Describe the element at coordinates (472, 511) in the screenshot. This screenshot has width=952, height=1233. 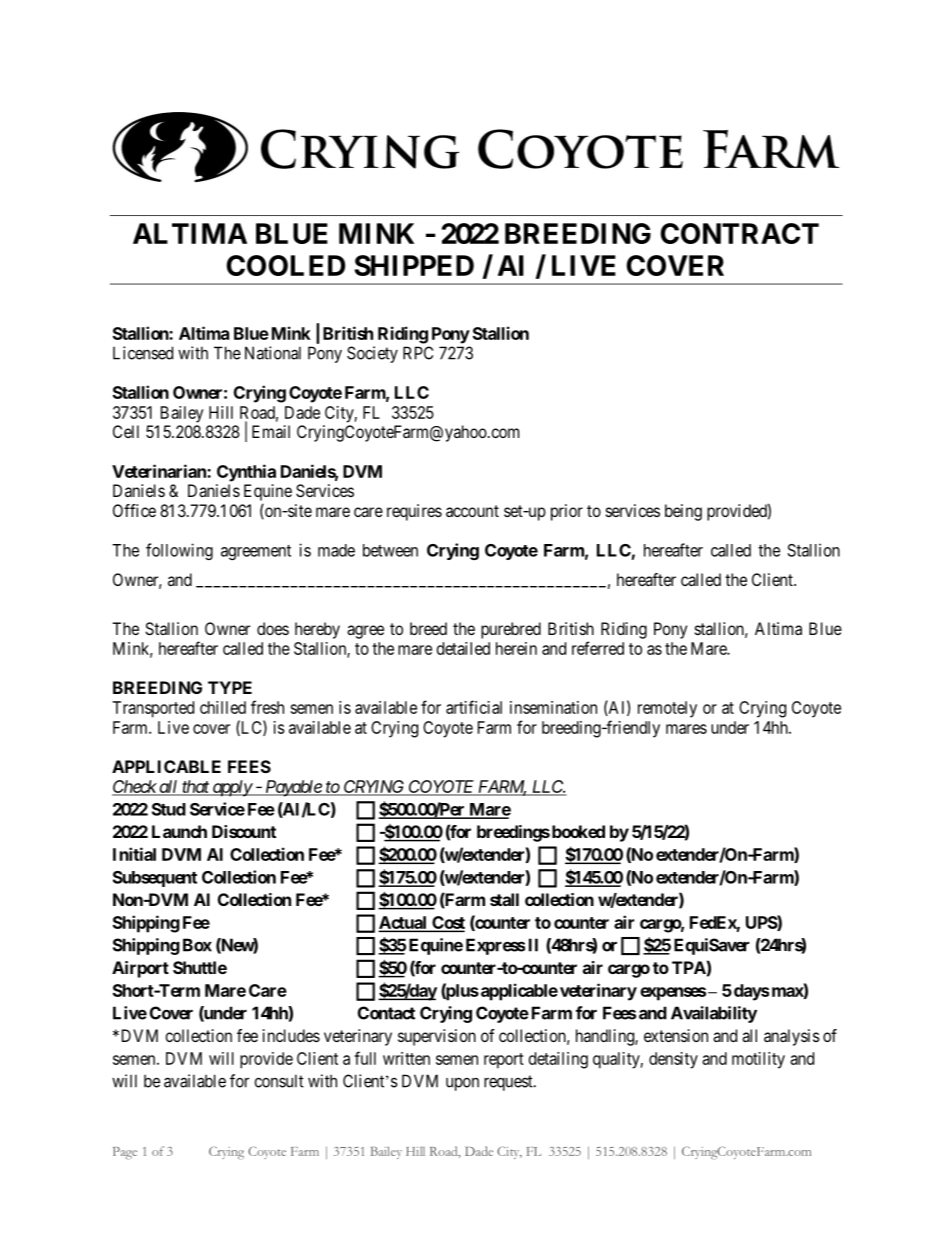
I see `account` at that location.
